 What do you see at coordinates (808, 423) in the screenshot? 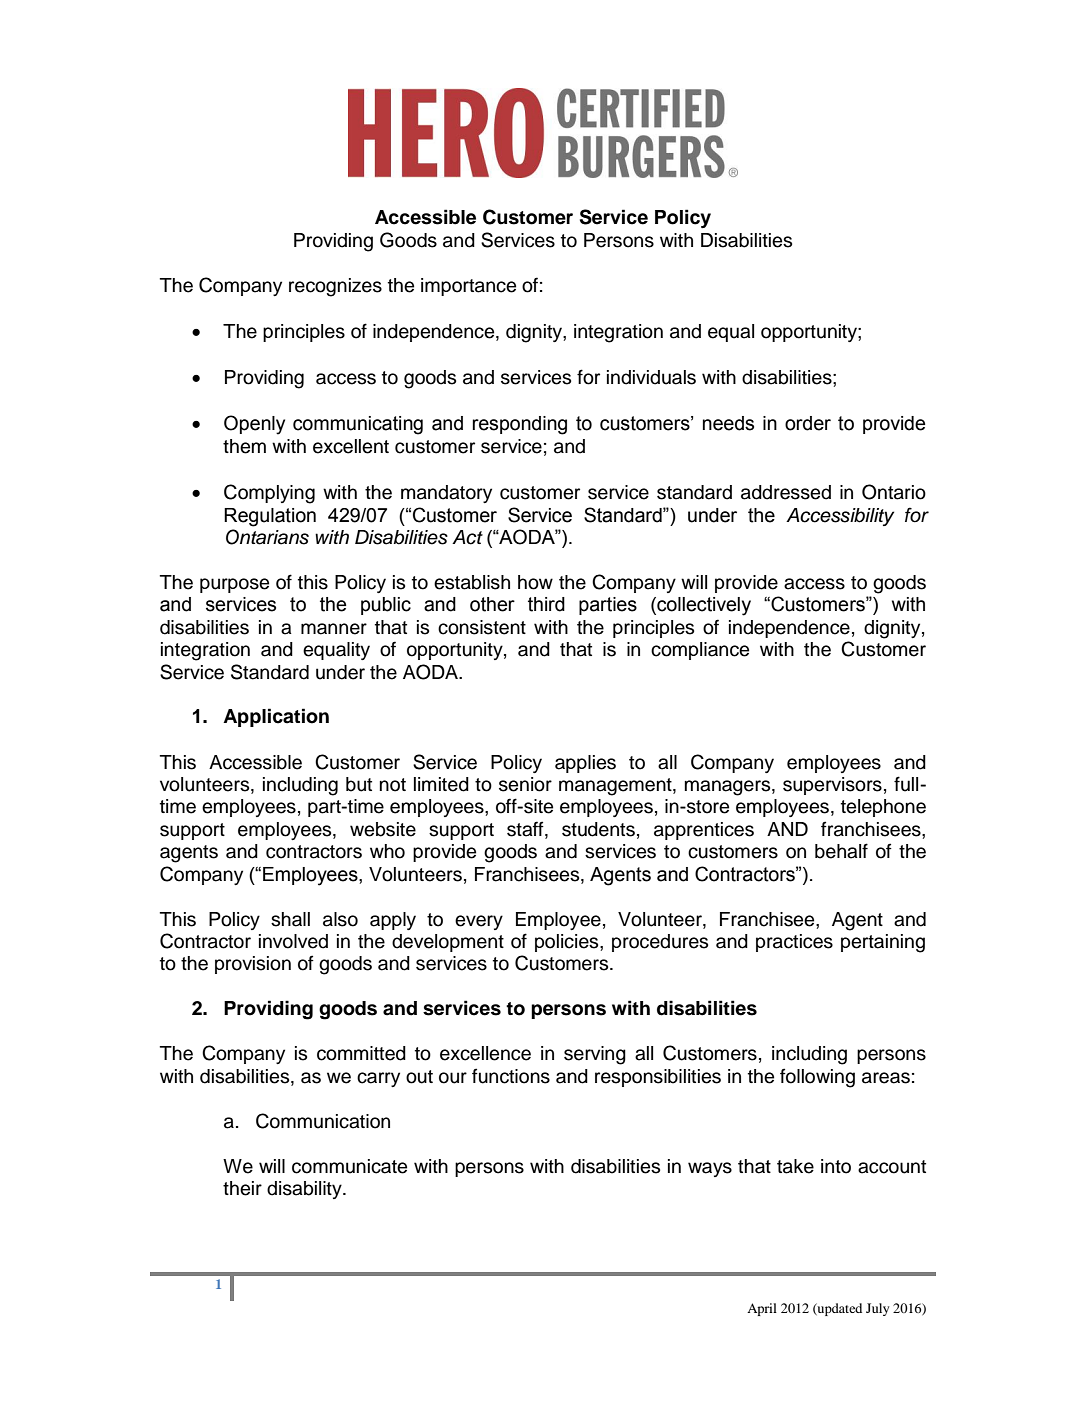
I see `order` at bounding box center [808, 423].
